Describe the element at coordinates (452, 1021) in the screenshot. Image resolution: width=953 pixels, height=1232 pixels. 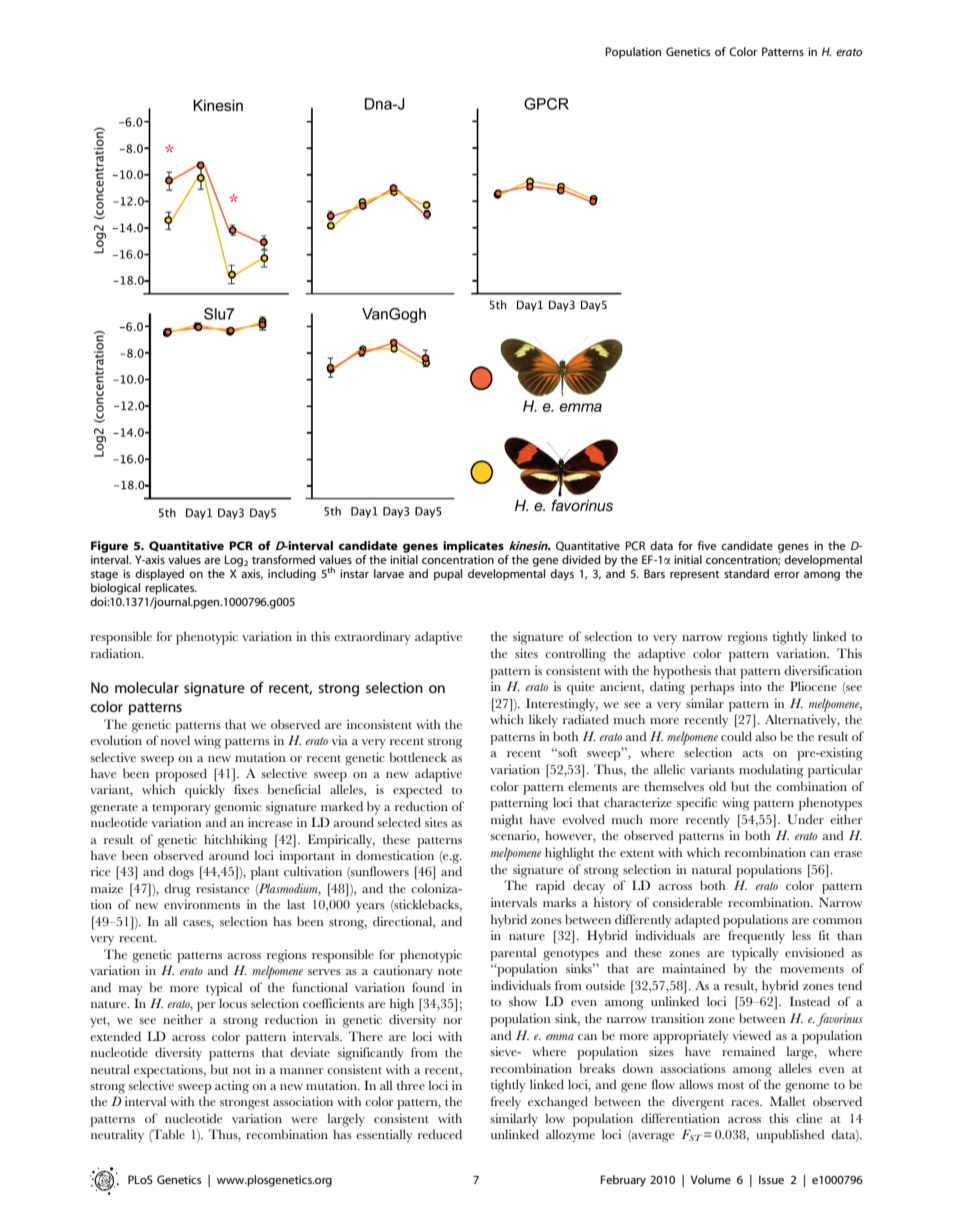
I see `nor` at that location.
